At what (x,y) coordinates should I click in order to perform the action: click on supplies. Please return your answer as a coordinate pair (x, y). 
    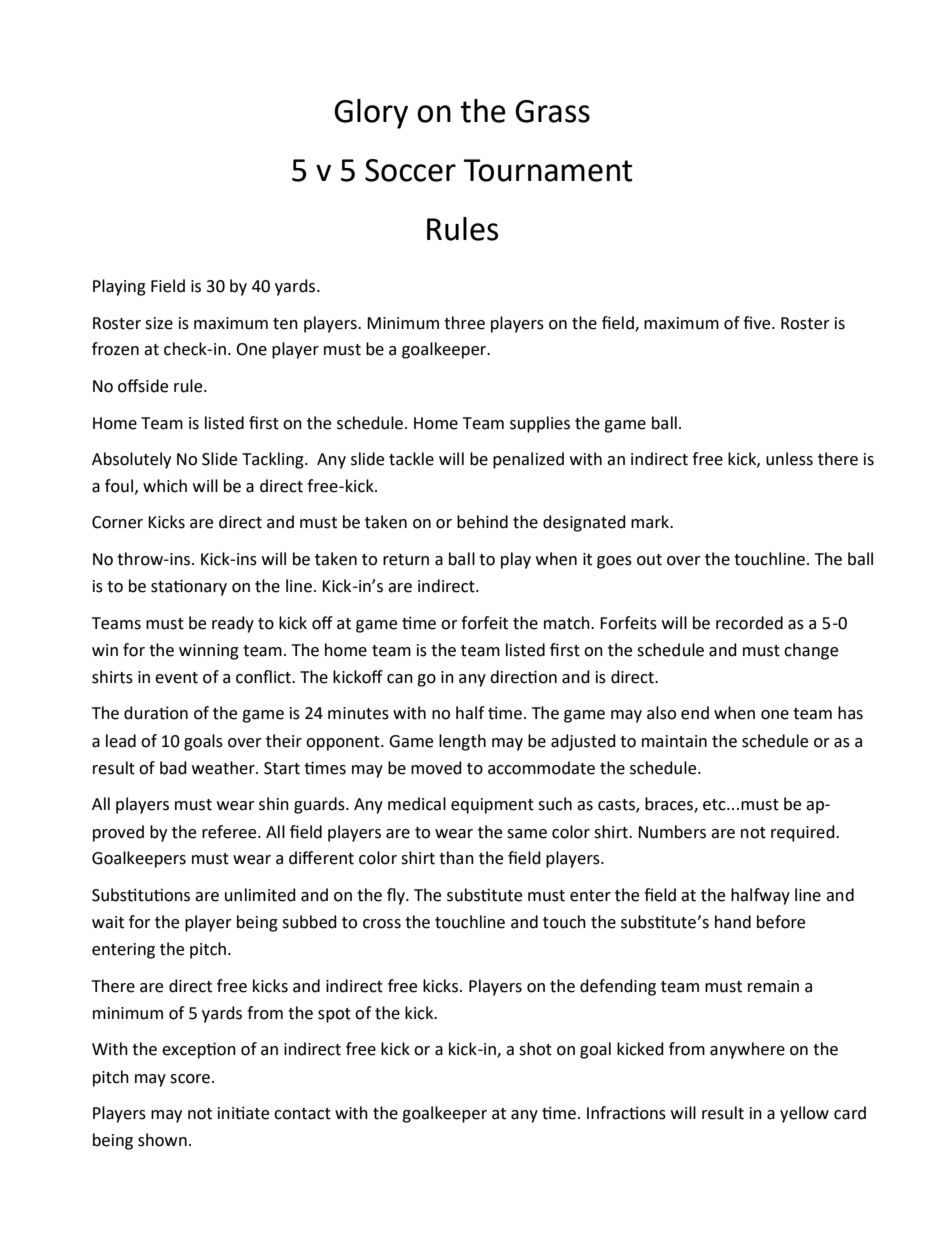
    Looking at the image, I should click on (540, 424).
